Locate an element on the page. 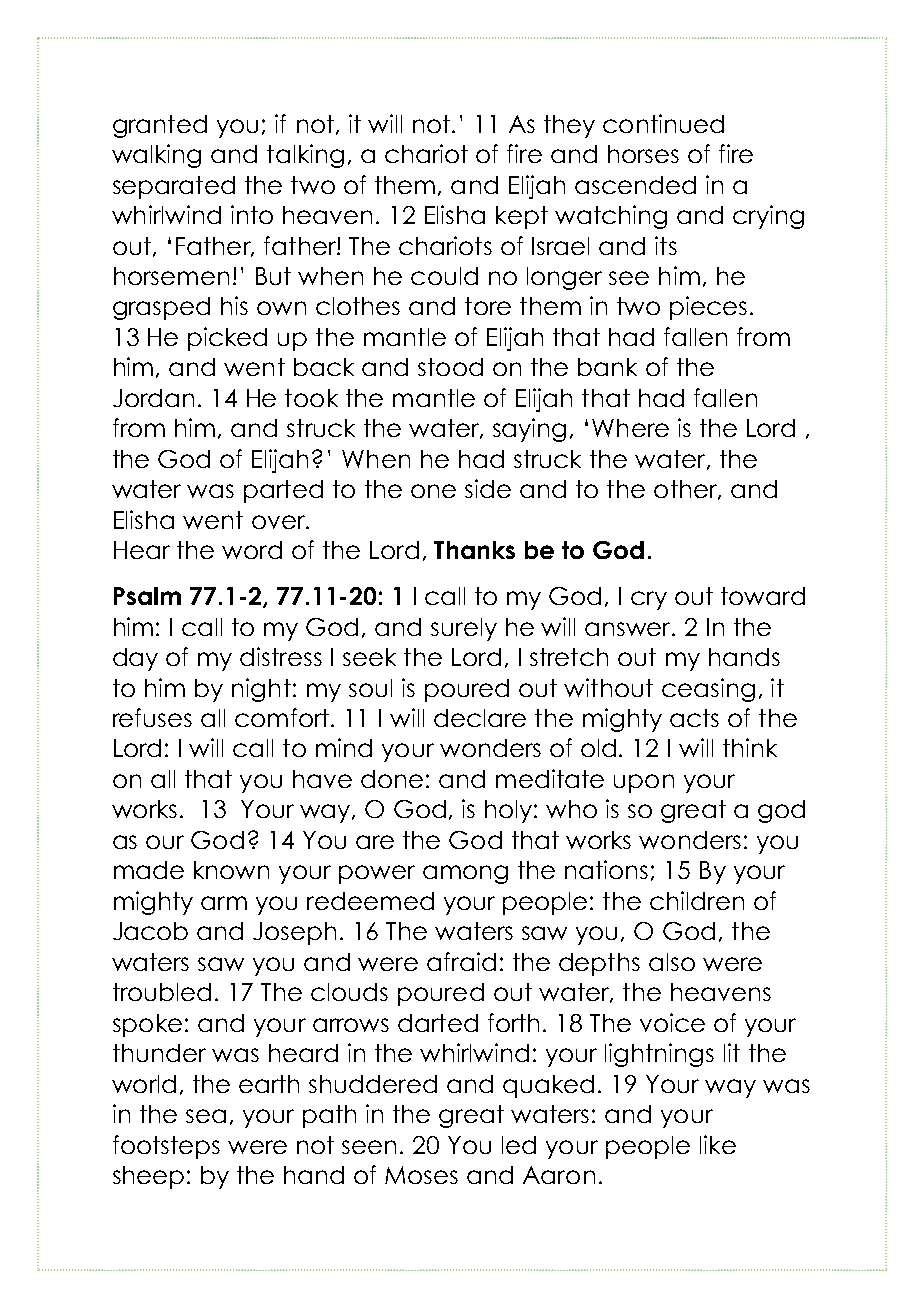 Image resolution: width=924 pixels, height=1308 pixels. kept is located at coordinates (522, 217).
